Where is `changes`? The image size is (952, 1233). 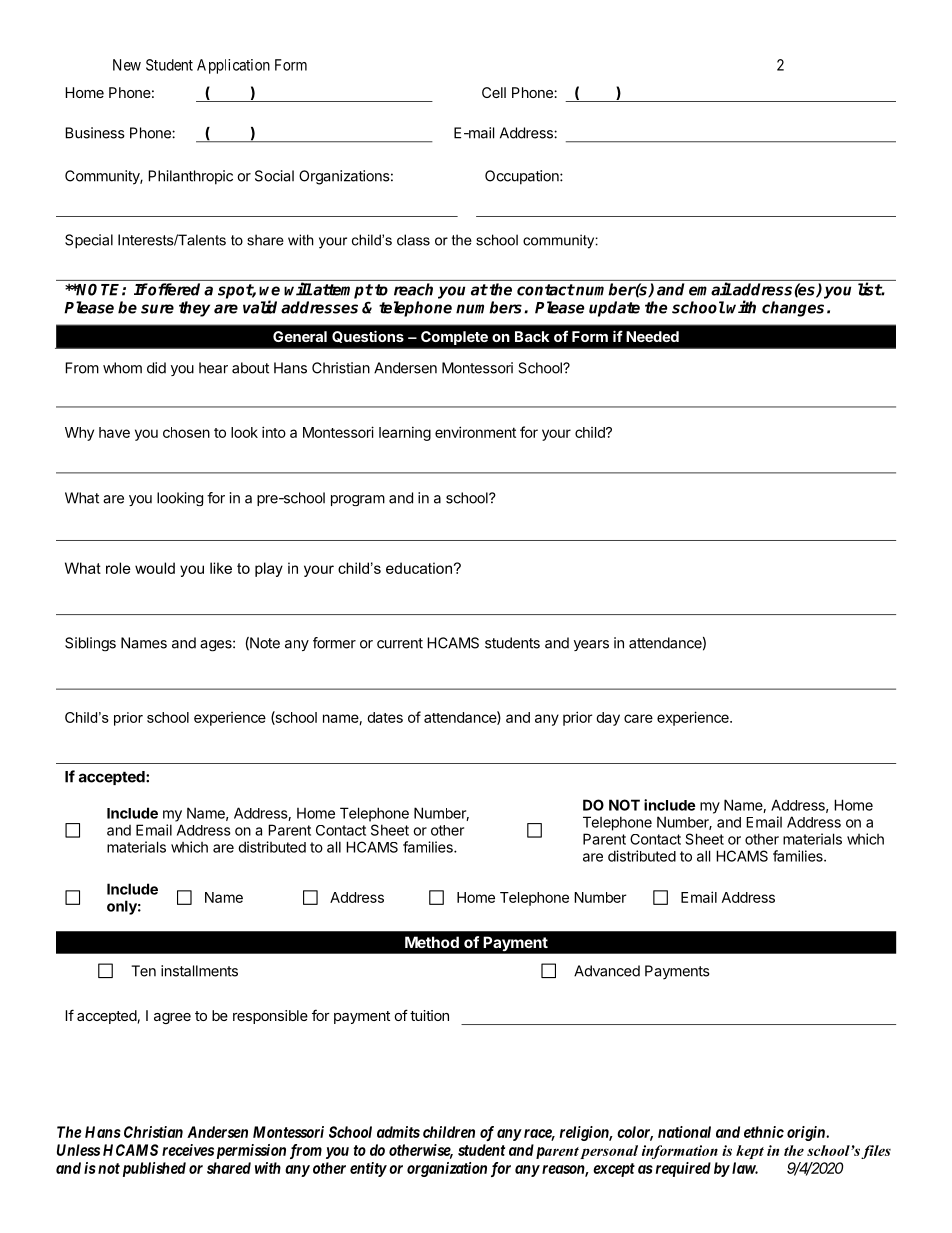 changes is located at coordinates (793, 309).
